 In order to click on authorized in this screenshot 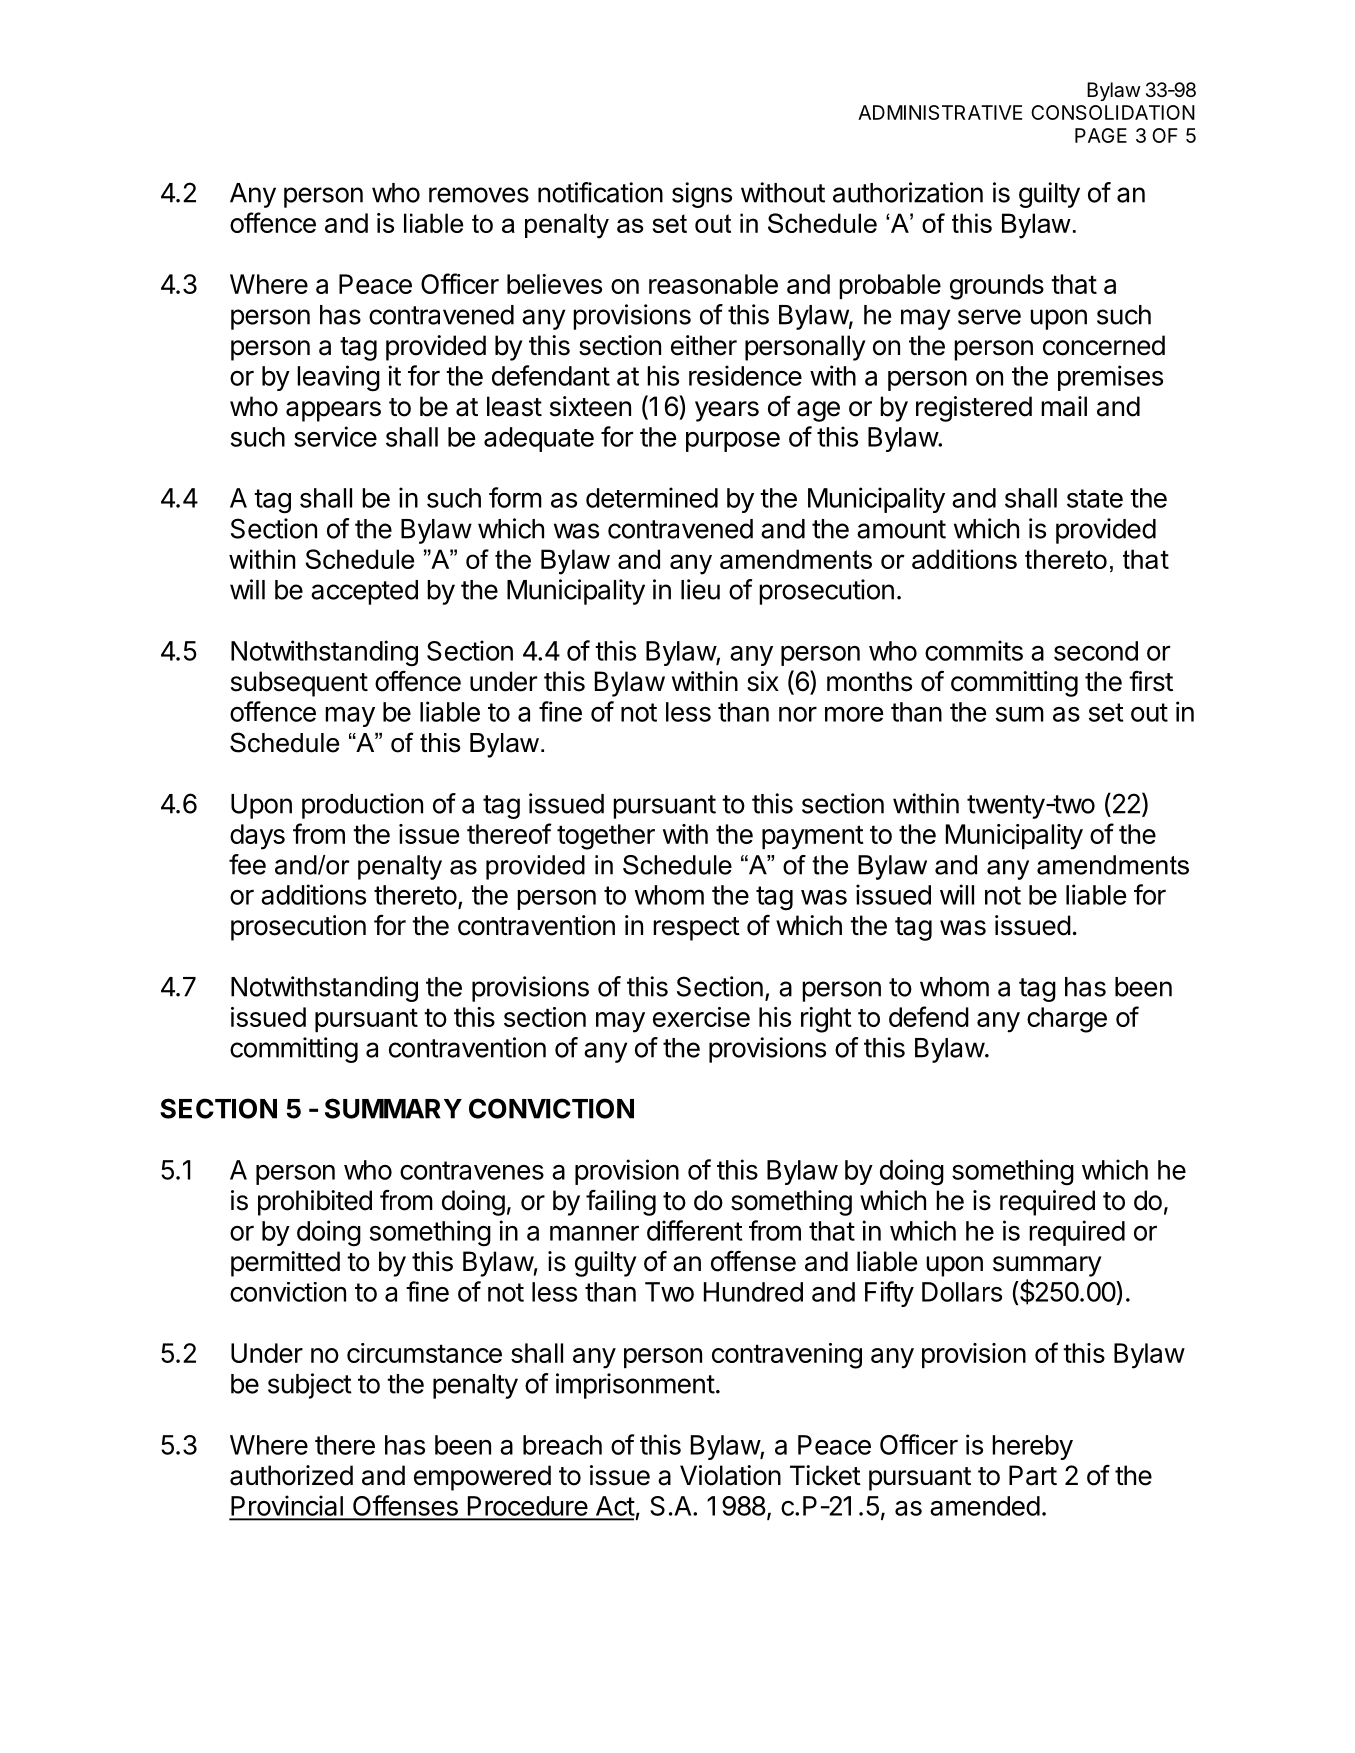, I will do `click(291, 1475)`.
